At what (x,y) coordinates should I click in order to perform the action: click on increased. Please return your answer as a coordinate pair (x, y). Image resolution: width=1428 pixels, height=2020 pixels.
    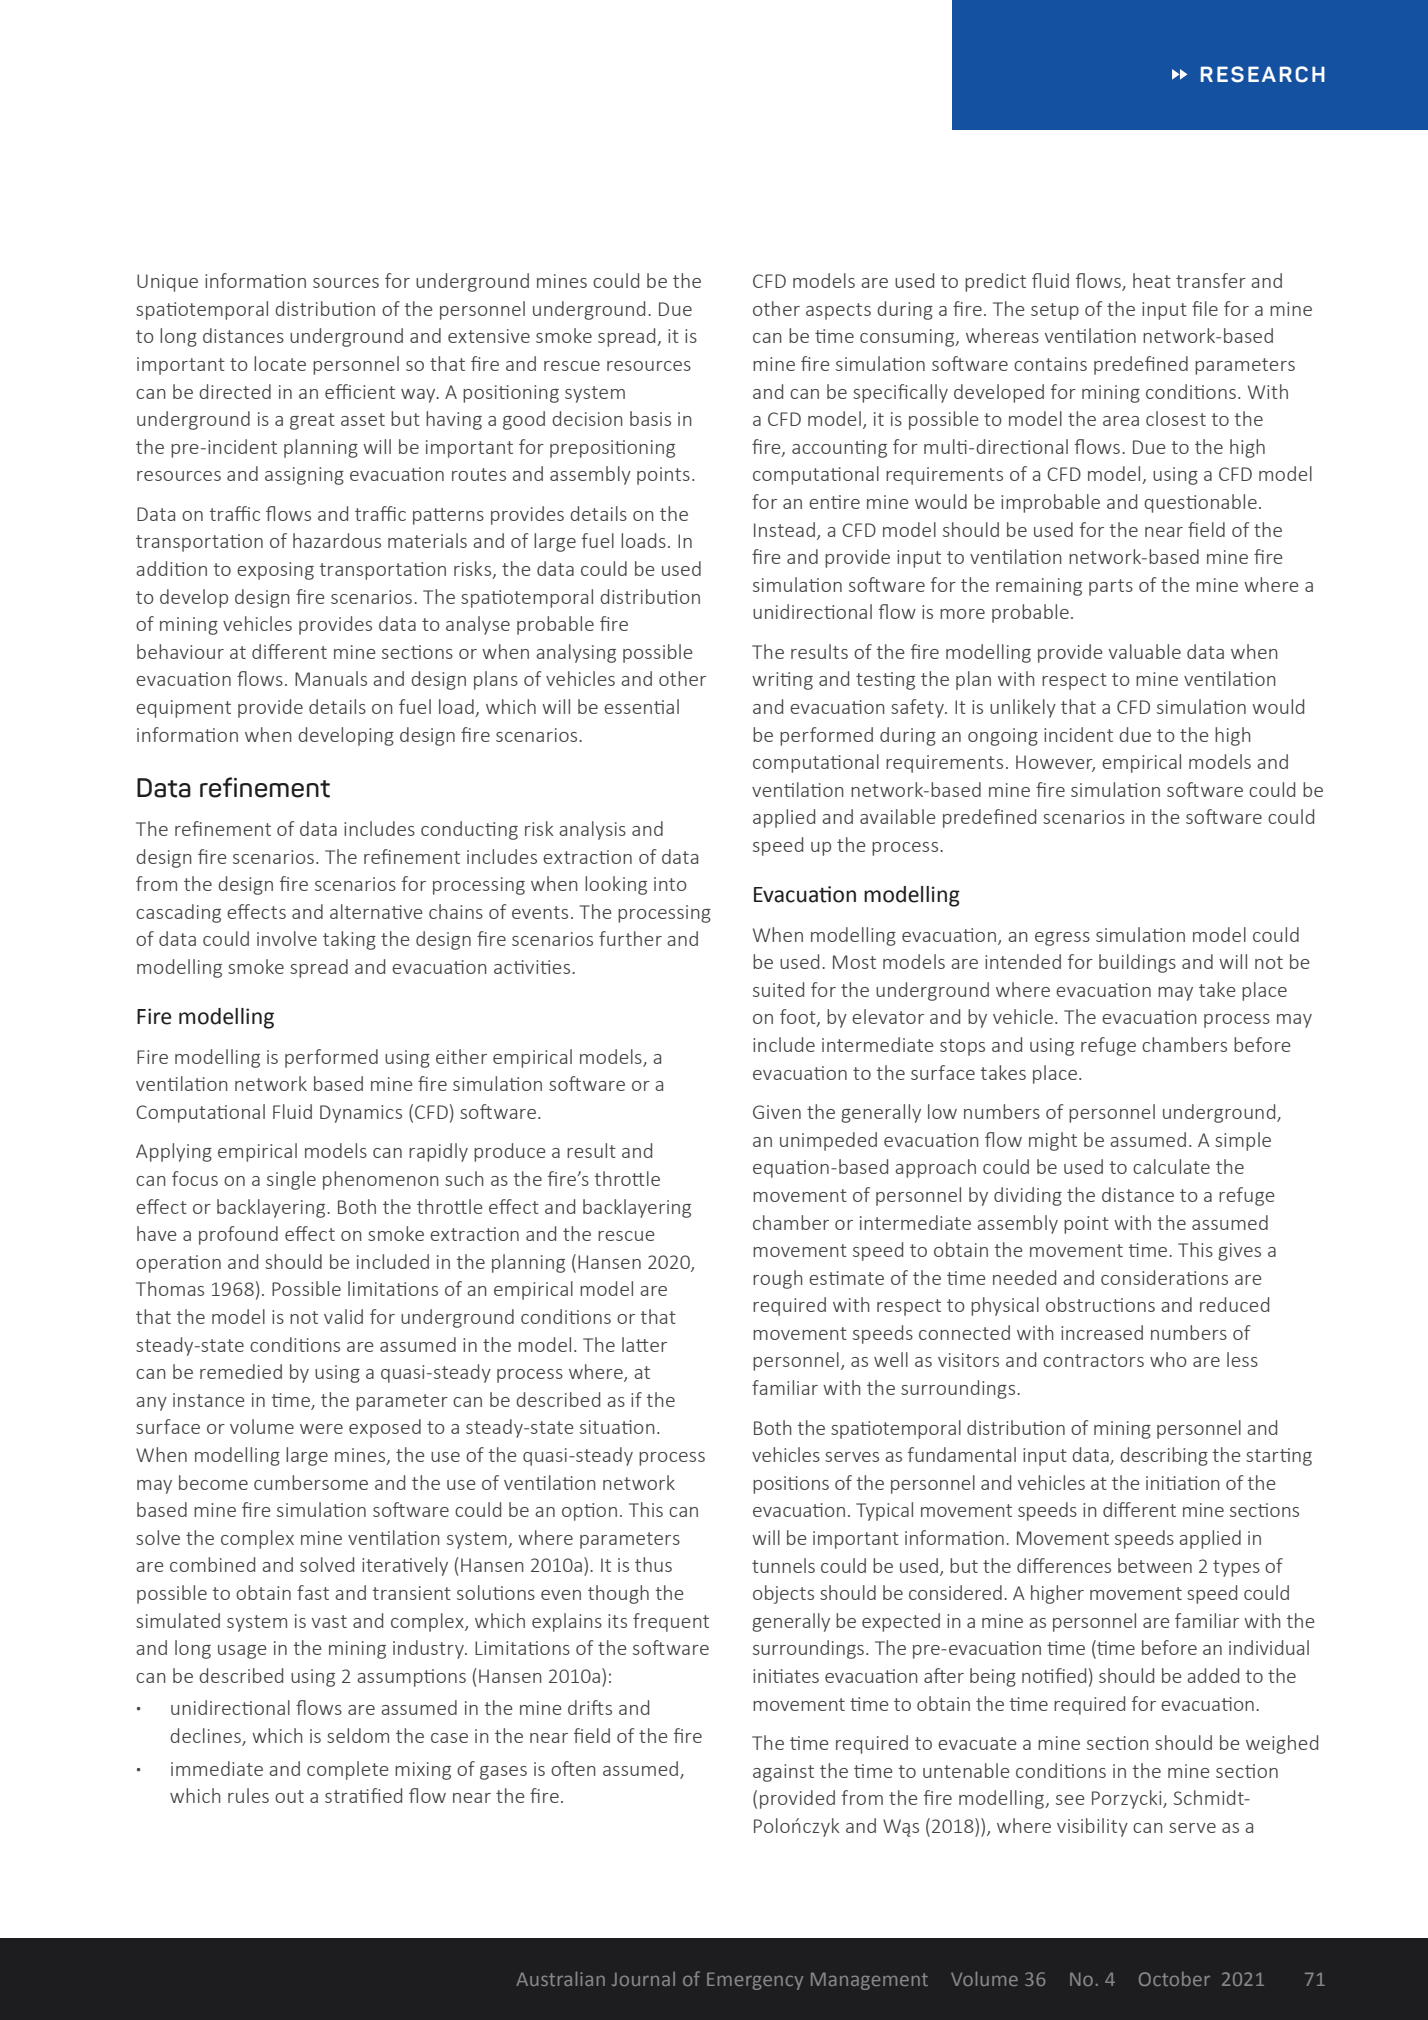
    Looking at the image, I should click on (1102, 1332).
